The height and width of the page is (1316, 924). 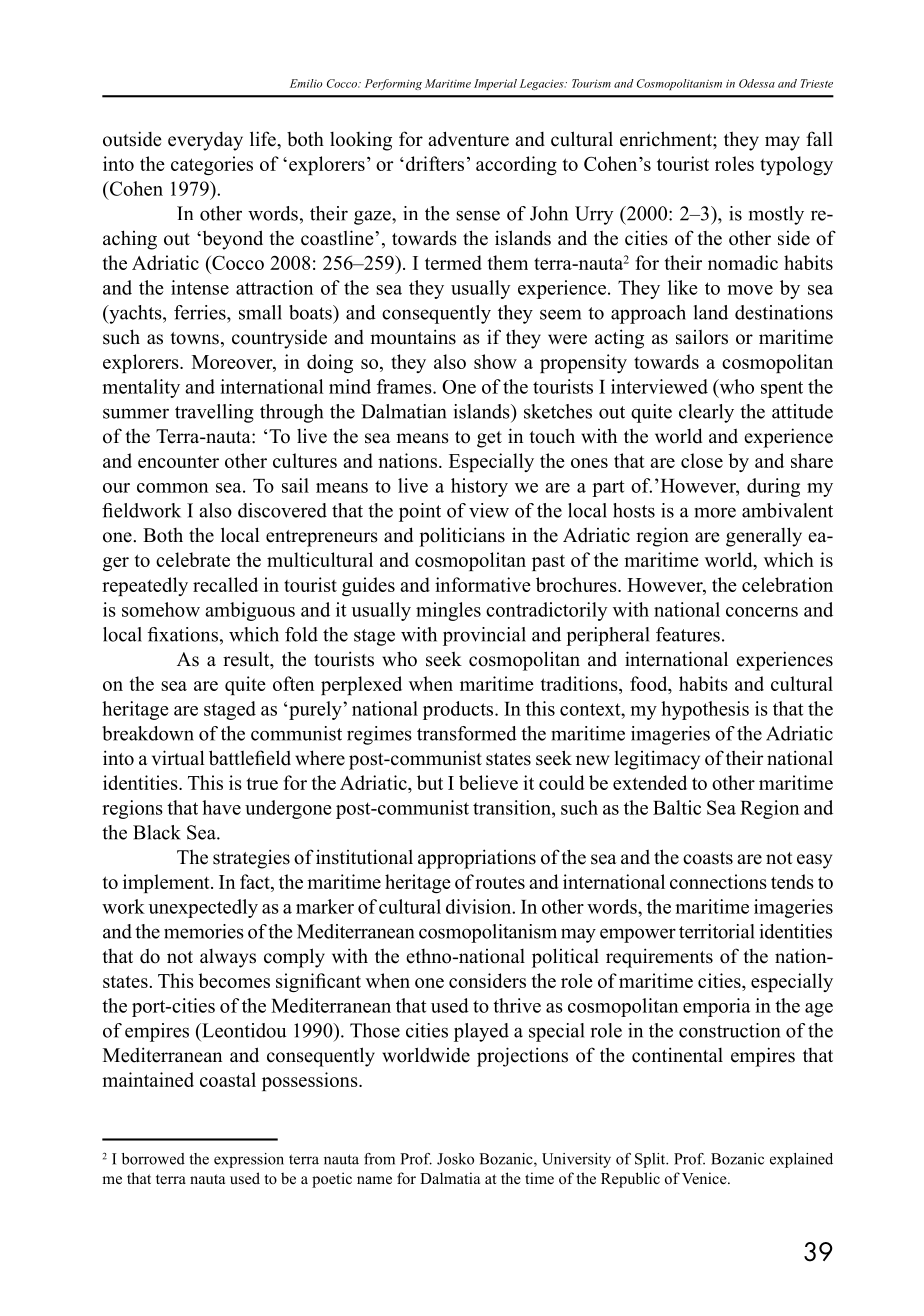 What do you see at coordinates (757, 83) in the page?
I see `Odessa` at bounding box center [757, 83].
